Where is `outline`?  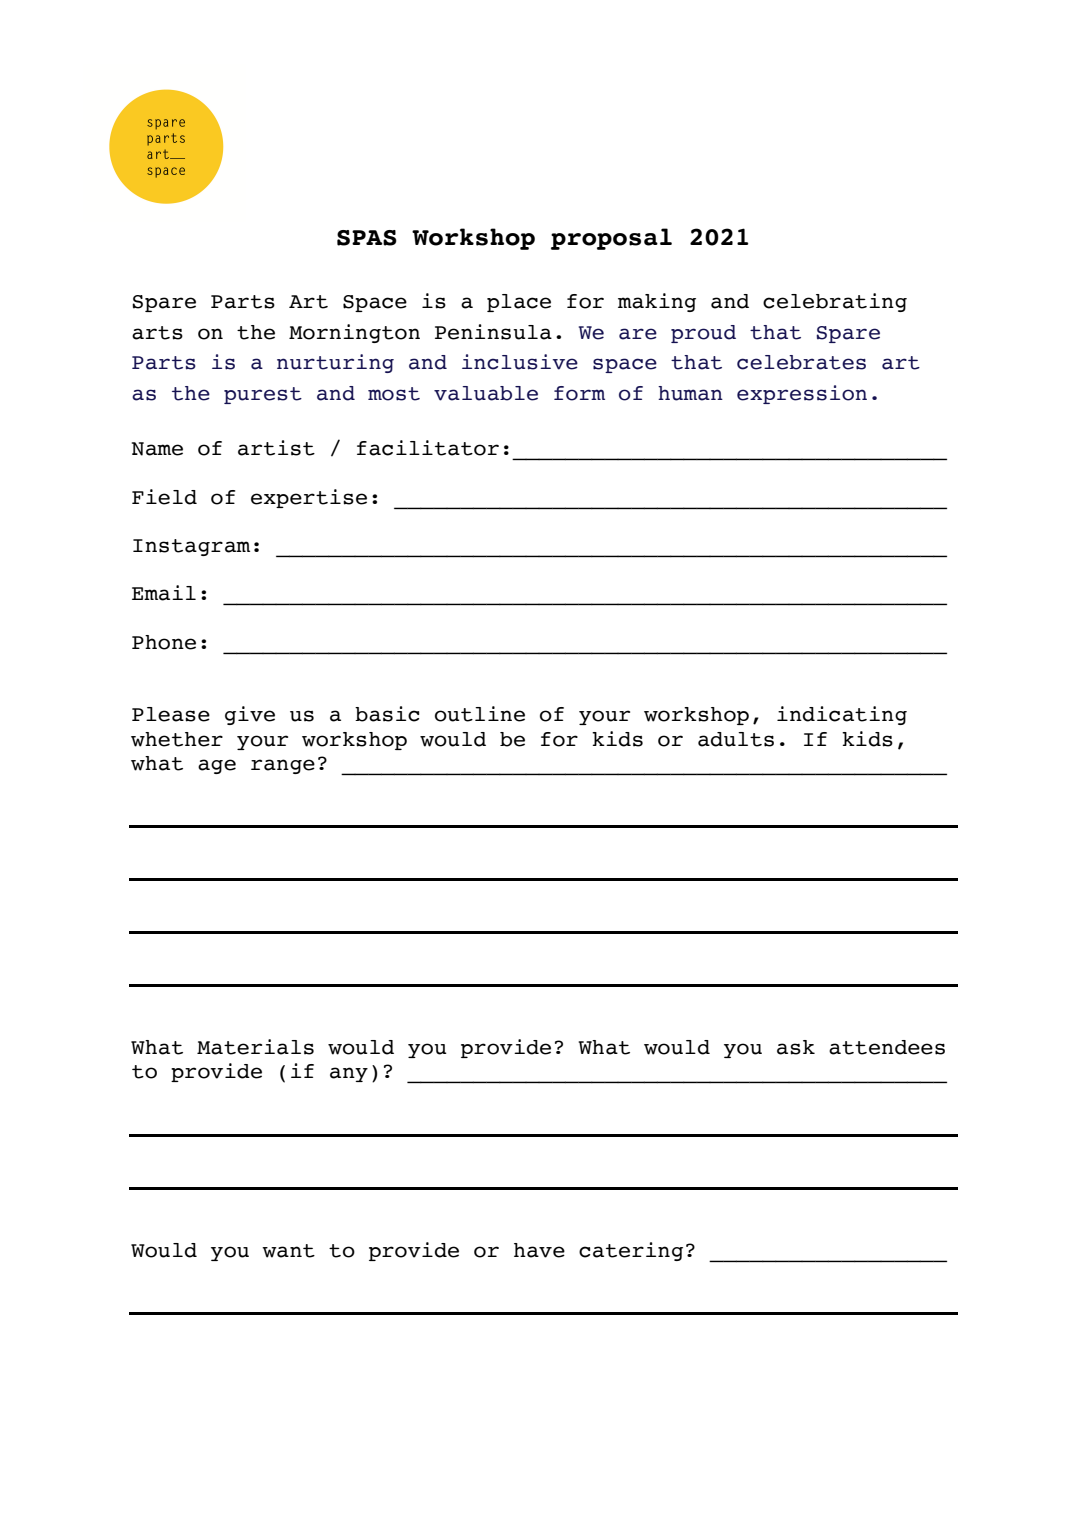
outline is located at coordinates (480, 714).
